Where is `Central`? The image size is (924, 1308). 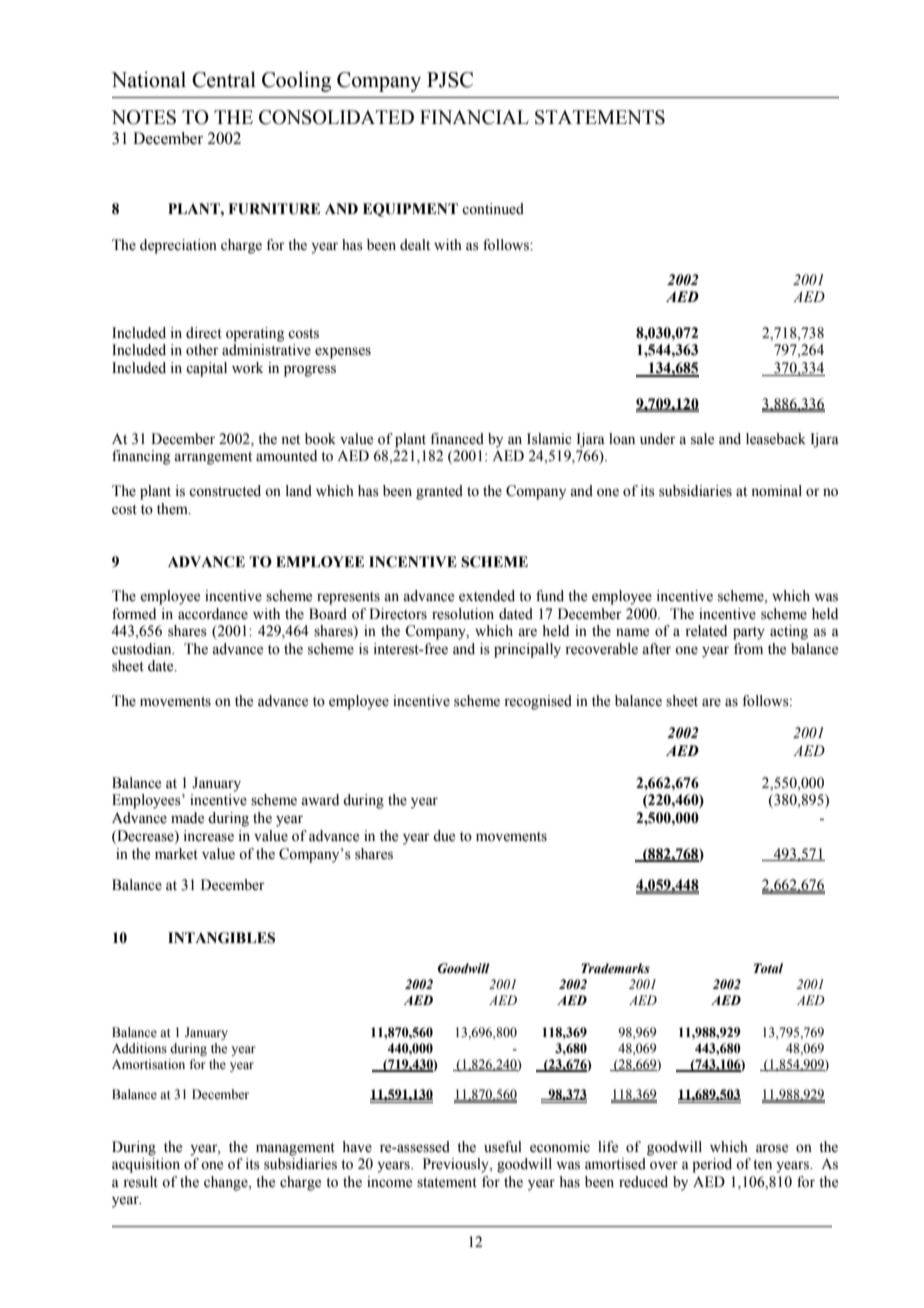
Central is located at coordinates (224, 79).
